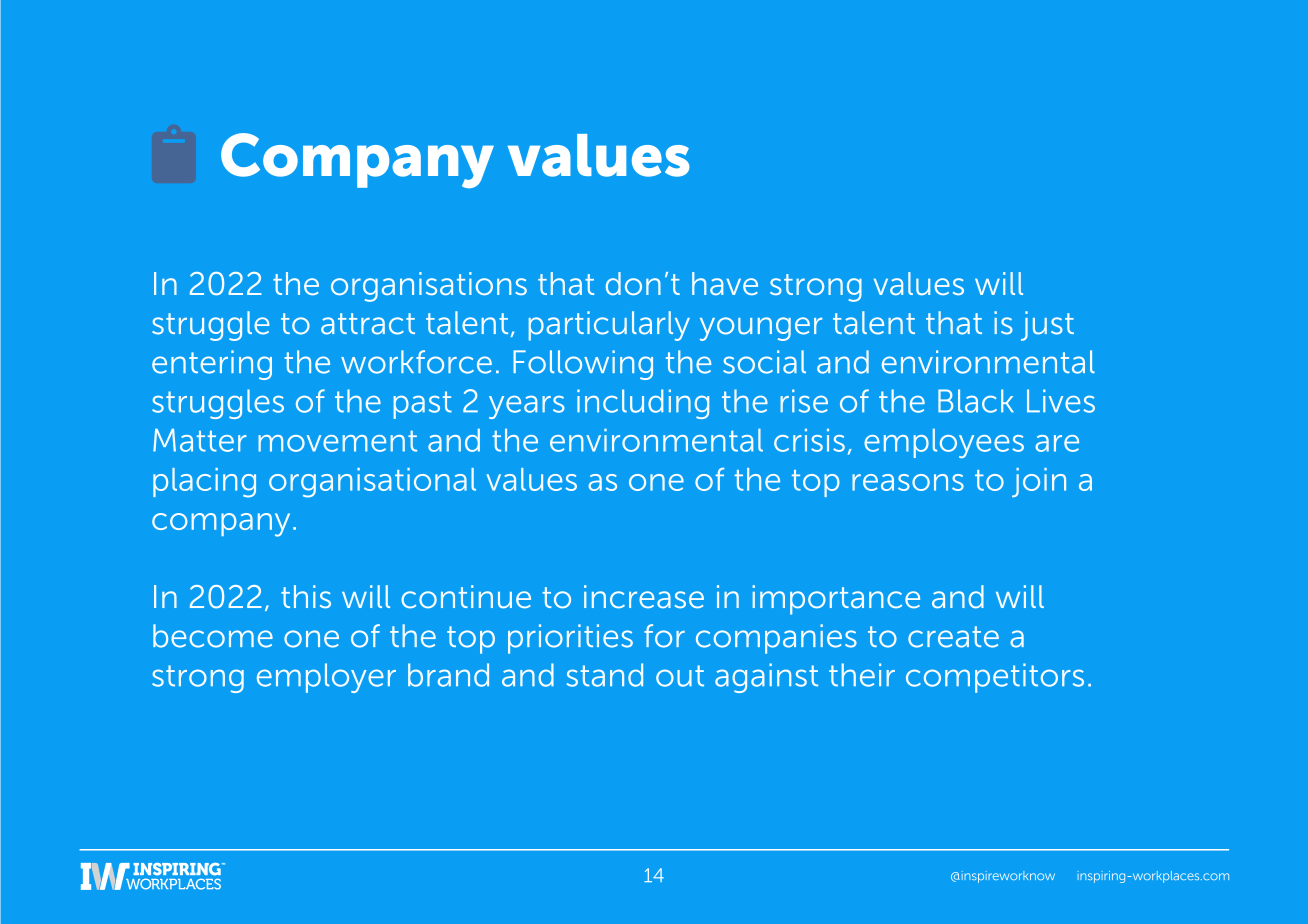 The height and width of the image is (924, 1308). Describe the element at coordinates (725, 283) in the image. I see `have` at that location.
